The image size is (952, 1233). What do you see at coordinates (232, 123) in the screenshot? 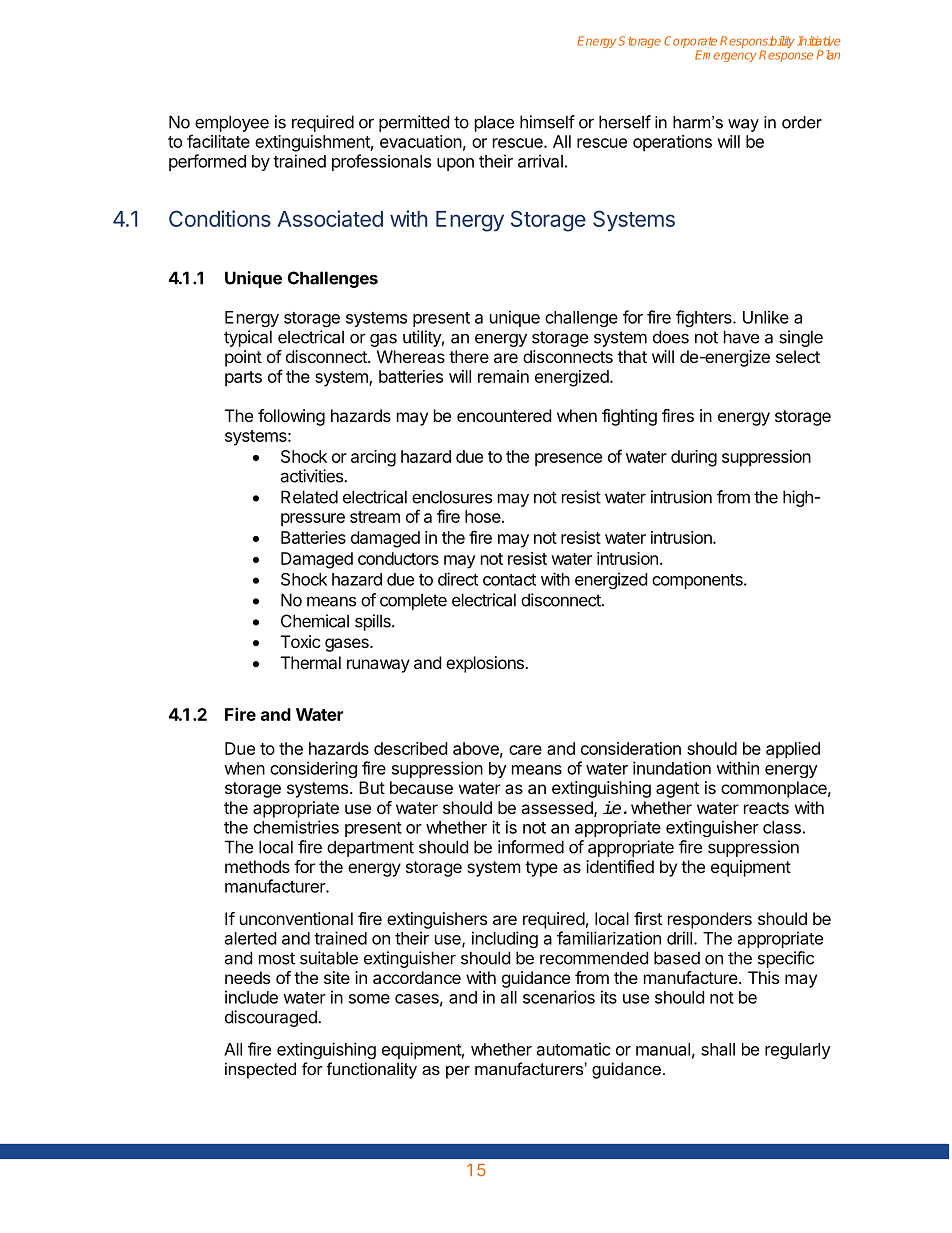
I see `employee` at bounding box center [232, 123].
